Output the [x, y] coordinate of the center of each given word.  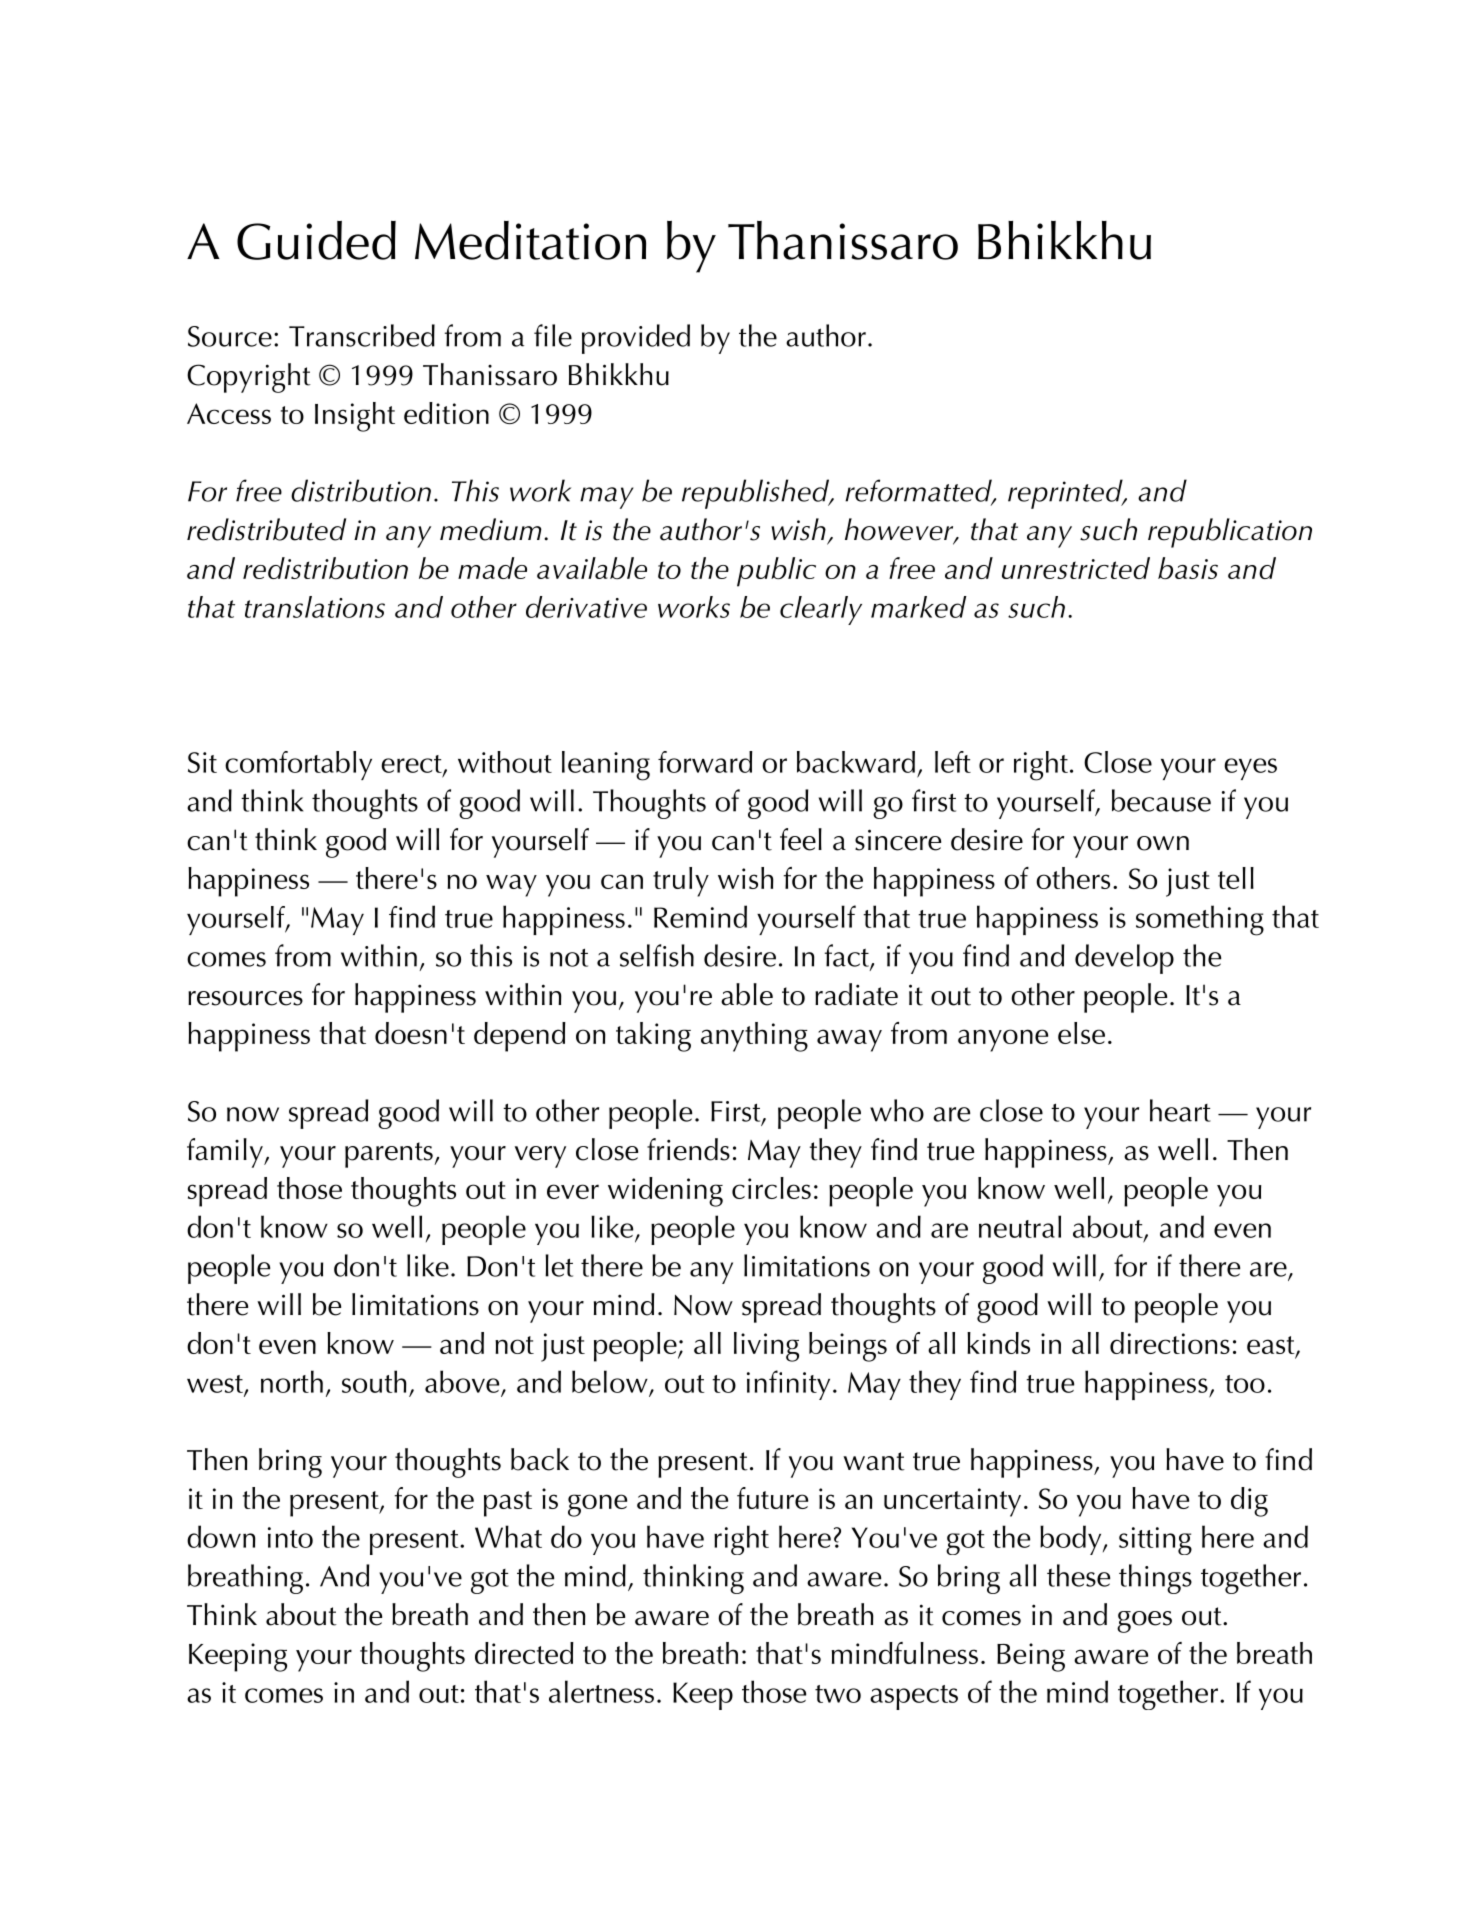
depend [520, 1037]
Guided [316, 240]
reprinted [1066, 494]
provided [636, 339]
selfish [657, 955]
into [290, 1537]
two [838, 1694]
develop [1124, 959]
